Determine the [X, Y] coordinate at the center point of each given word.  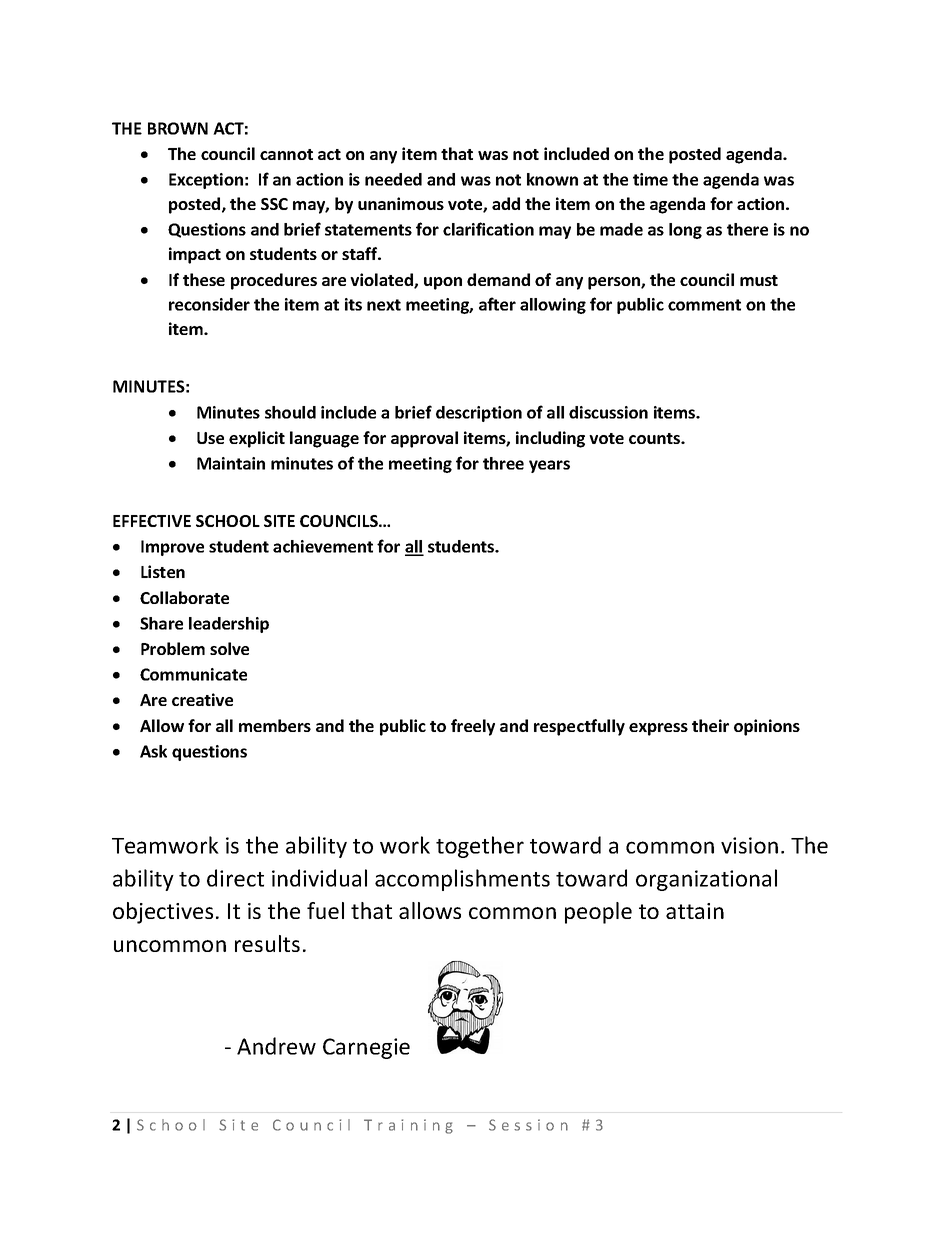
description [479, 414]
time [650, 179]
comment [704, 305]
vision [749, 845]
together [480, 847]
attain [695, 911]
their [710, 725]
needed [393, 179]
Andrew [276, 1046]
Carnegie [366, 1048]
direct [235, 878]
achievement [323, 546]
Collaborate [184, 597]
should [290, 412]
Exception [206, 181]
